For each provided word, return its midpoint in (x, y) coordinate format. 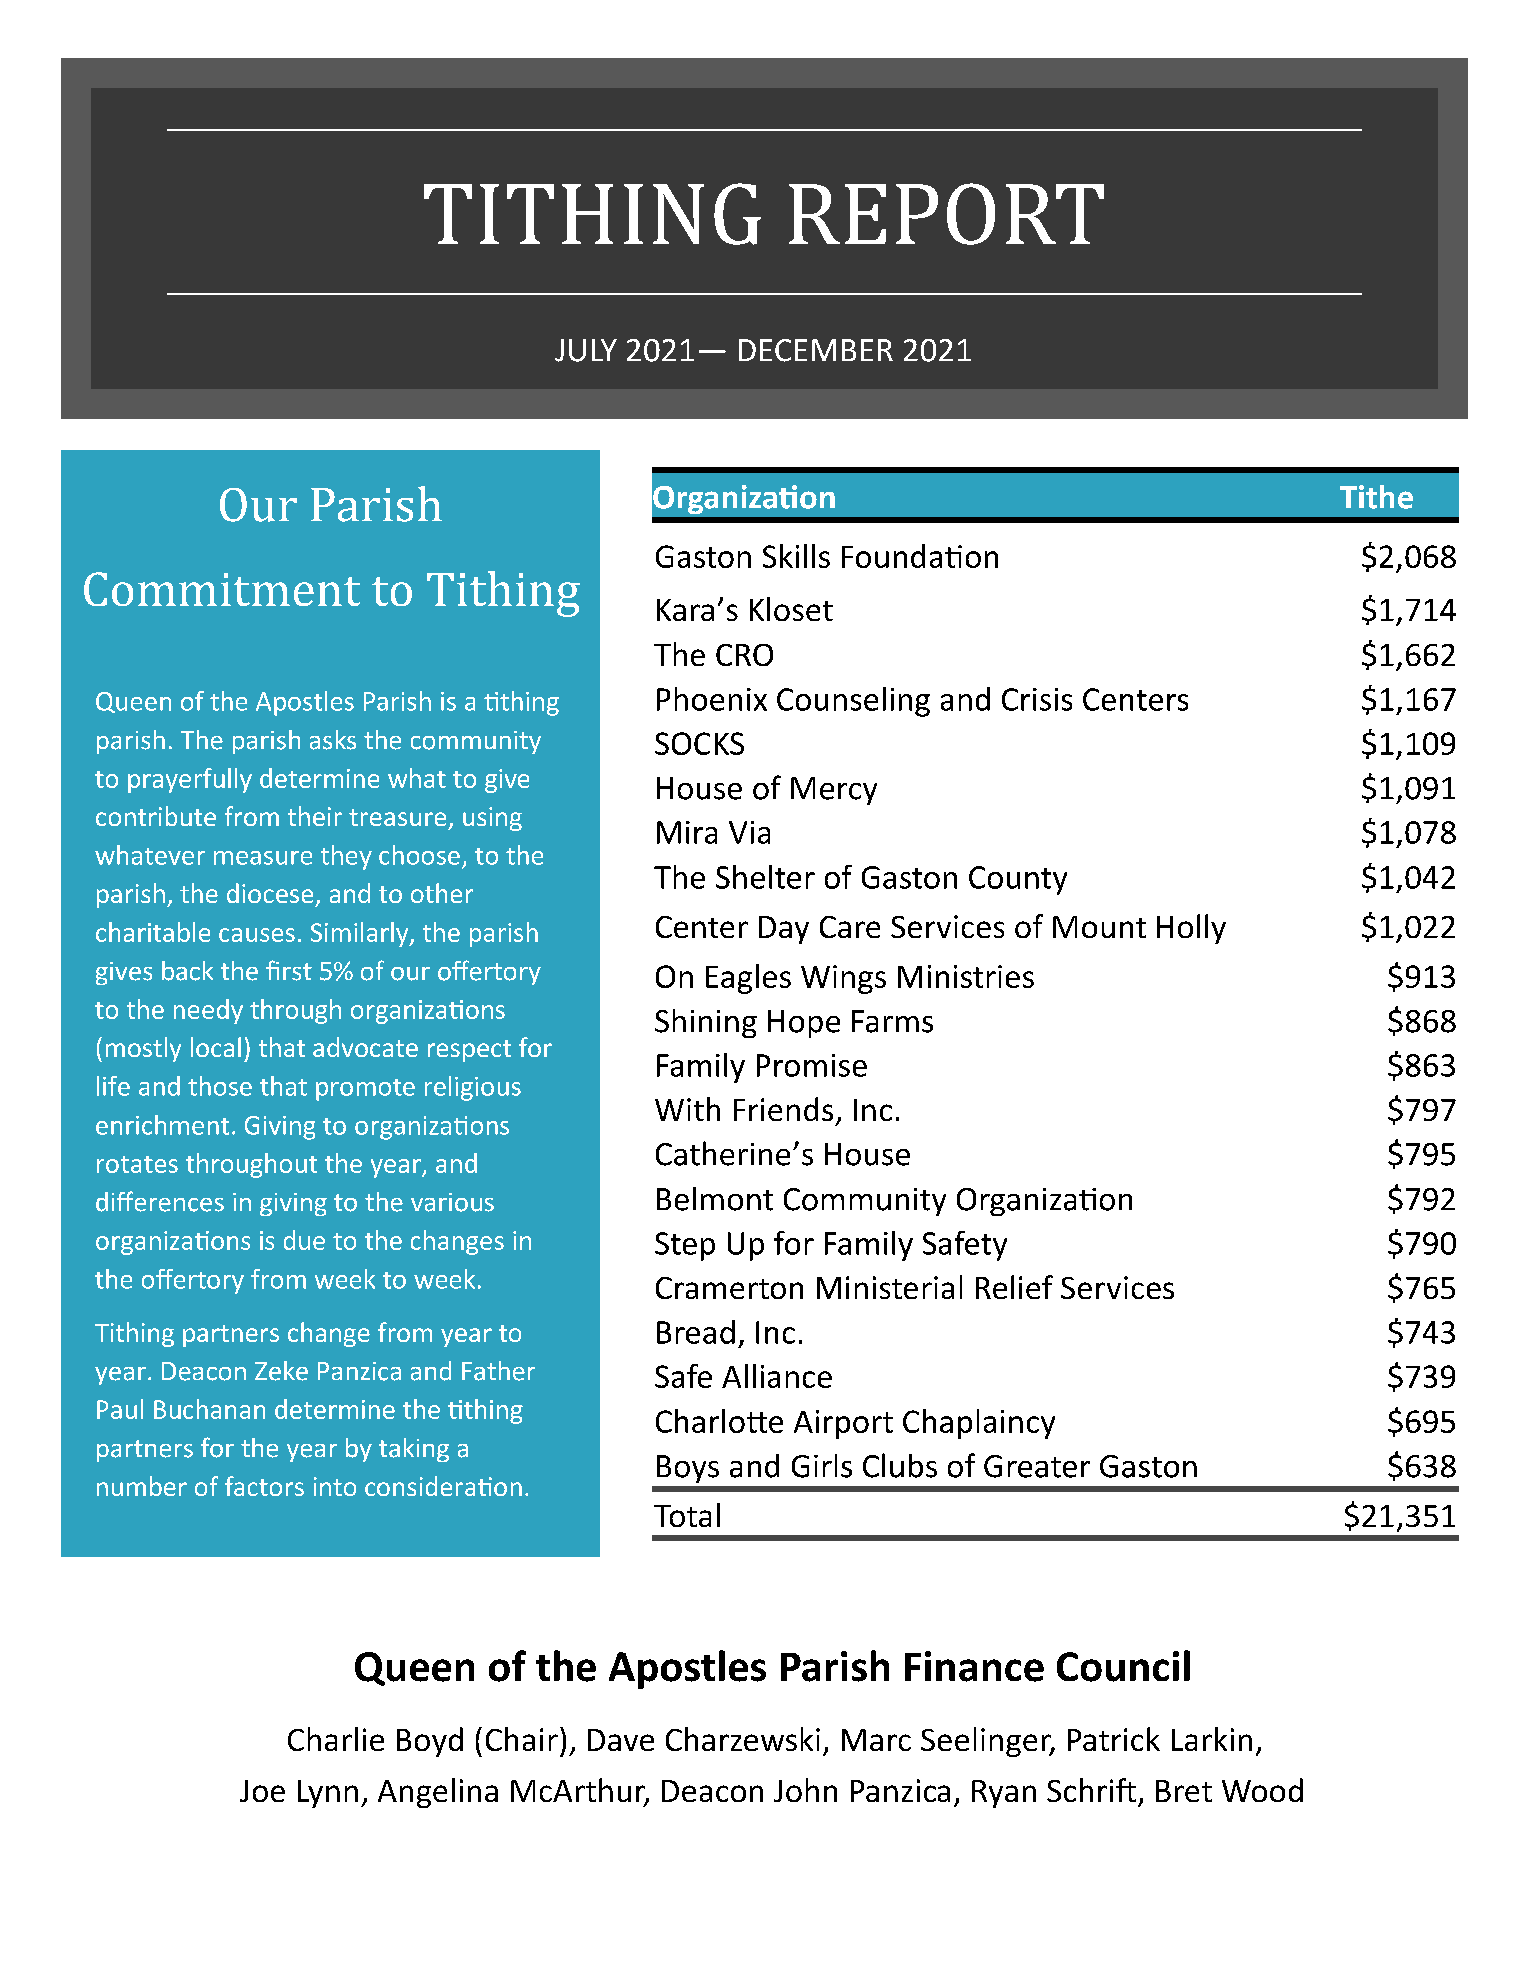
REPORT (946, 214)
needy (208, 1011)
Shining (706, 1023)
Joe (262, 1791)
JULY (586, 350)
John (805, 1790)
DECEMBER (816, 350)
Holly (1191, 929)
